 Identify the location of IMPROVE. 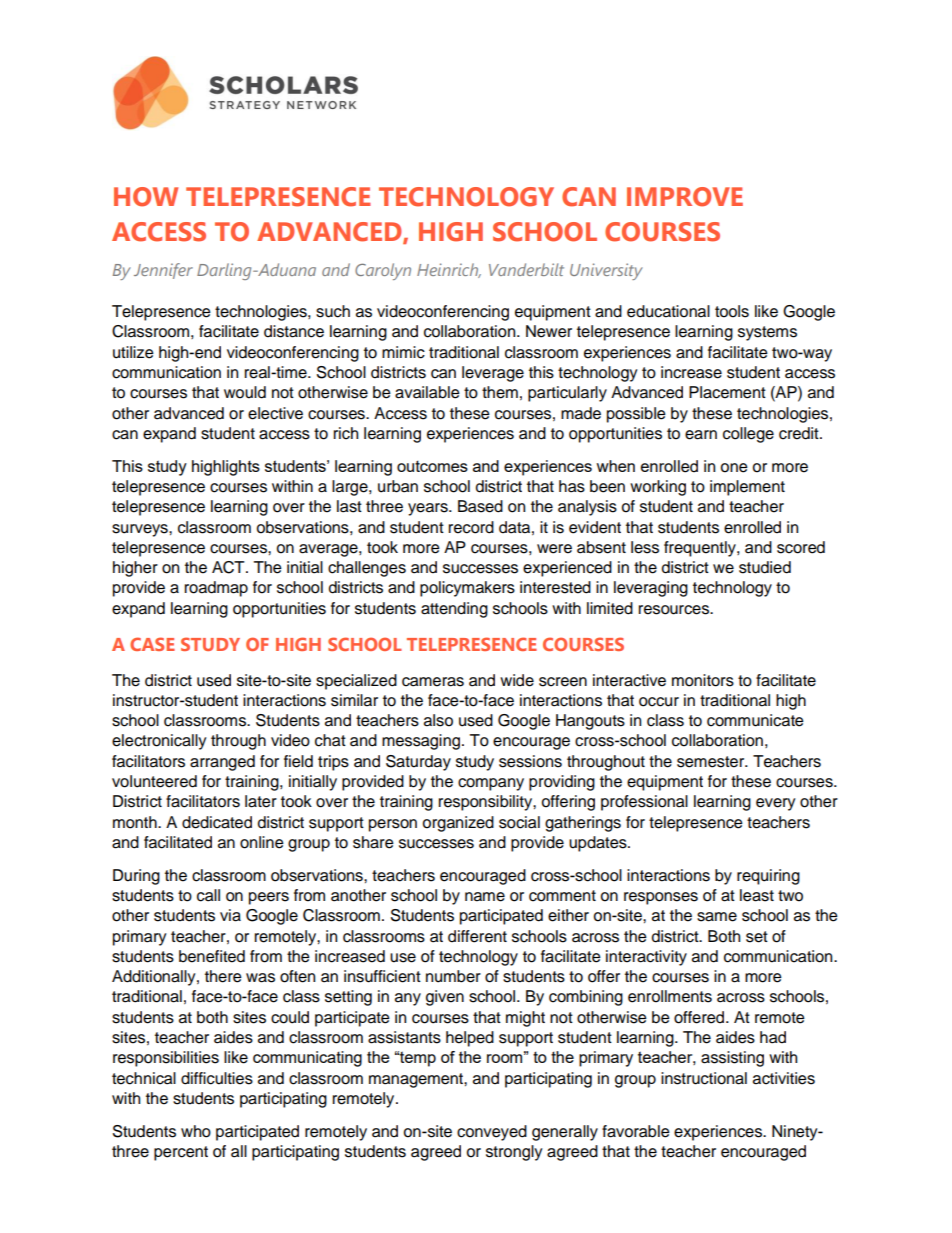
(685, 197).
